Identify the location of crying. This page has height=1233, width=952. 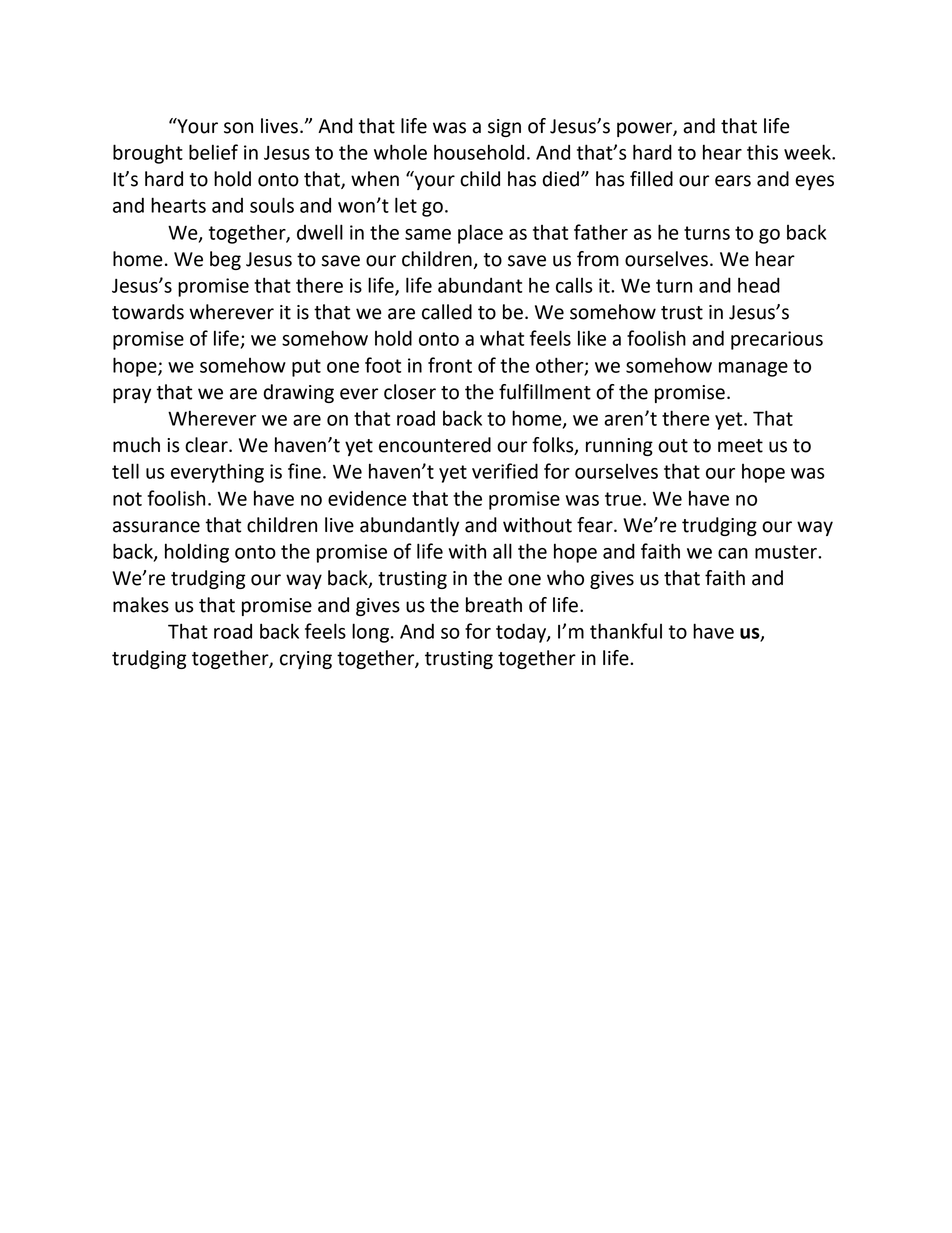
(306, 660).
